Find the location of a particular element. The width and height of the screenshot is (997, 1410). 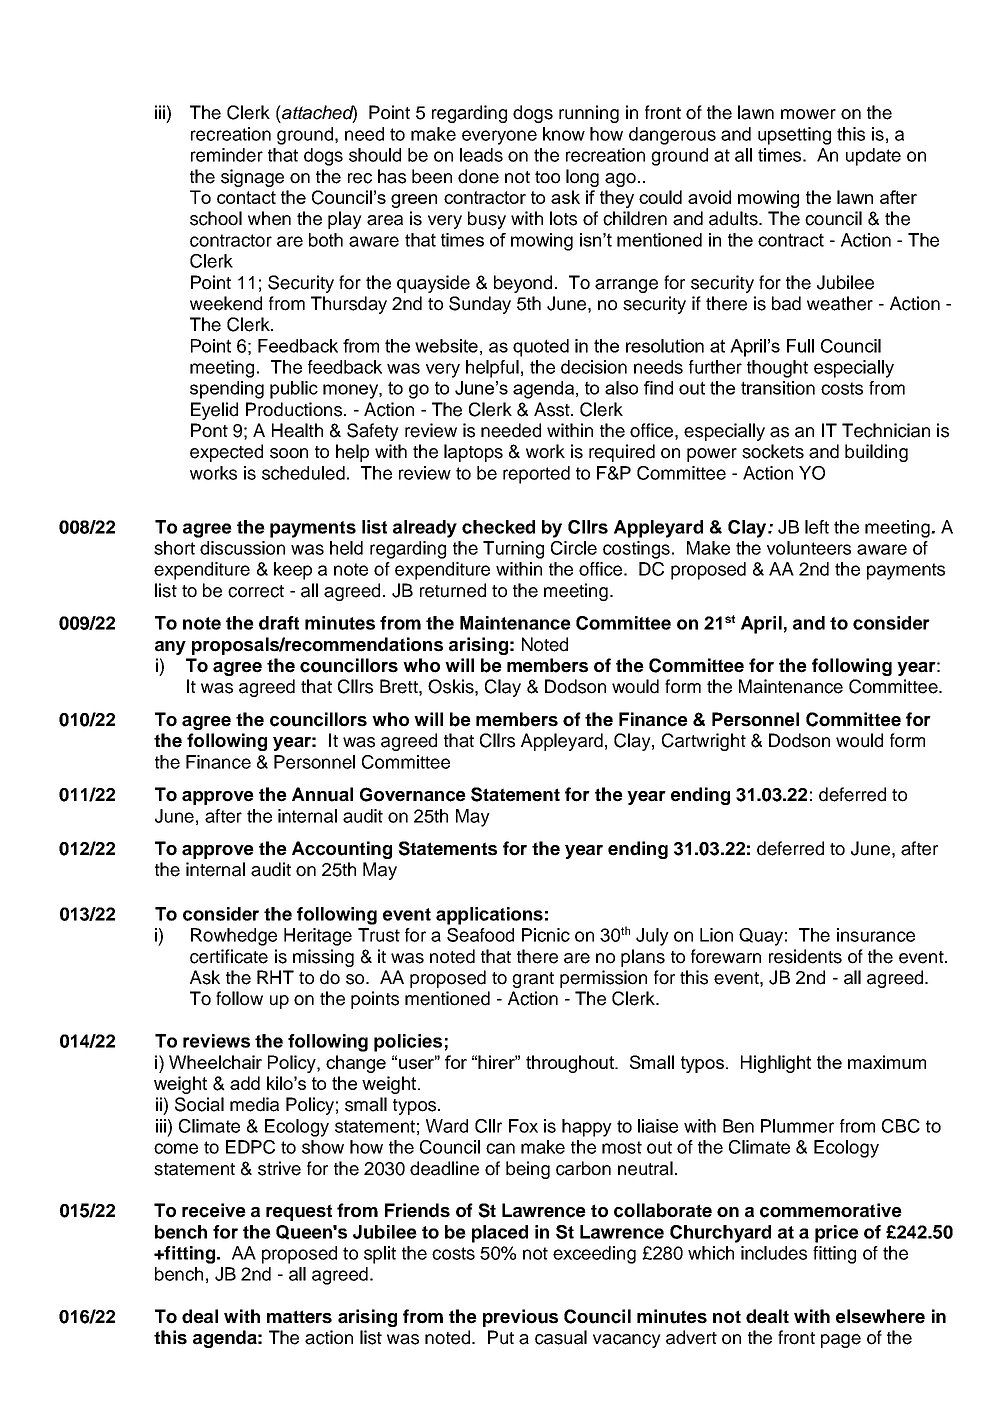

grant is located at coordinates (533, 980).
